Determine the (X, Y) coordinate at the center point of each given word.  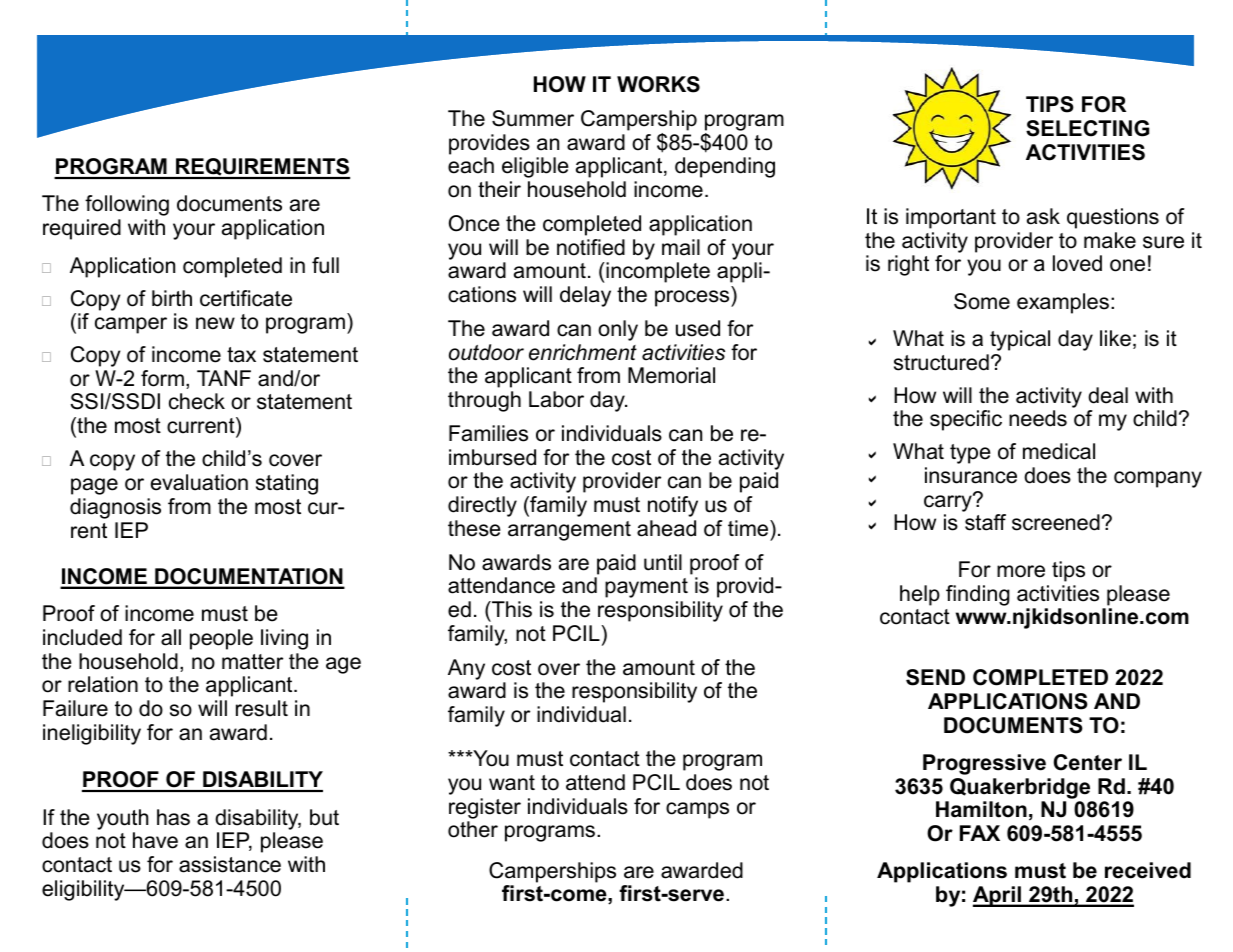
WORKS (658, 84)
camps (697, 810)
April (998, 896)
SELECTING (1087, 128)
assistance (230, 864)
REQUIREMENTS (262, 168)
